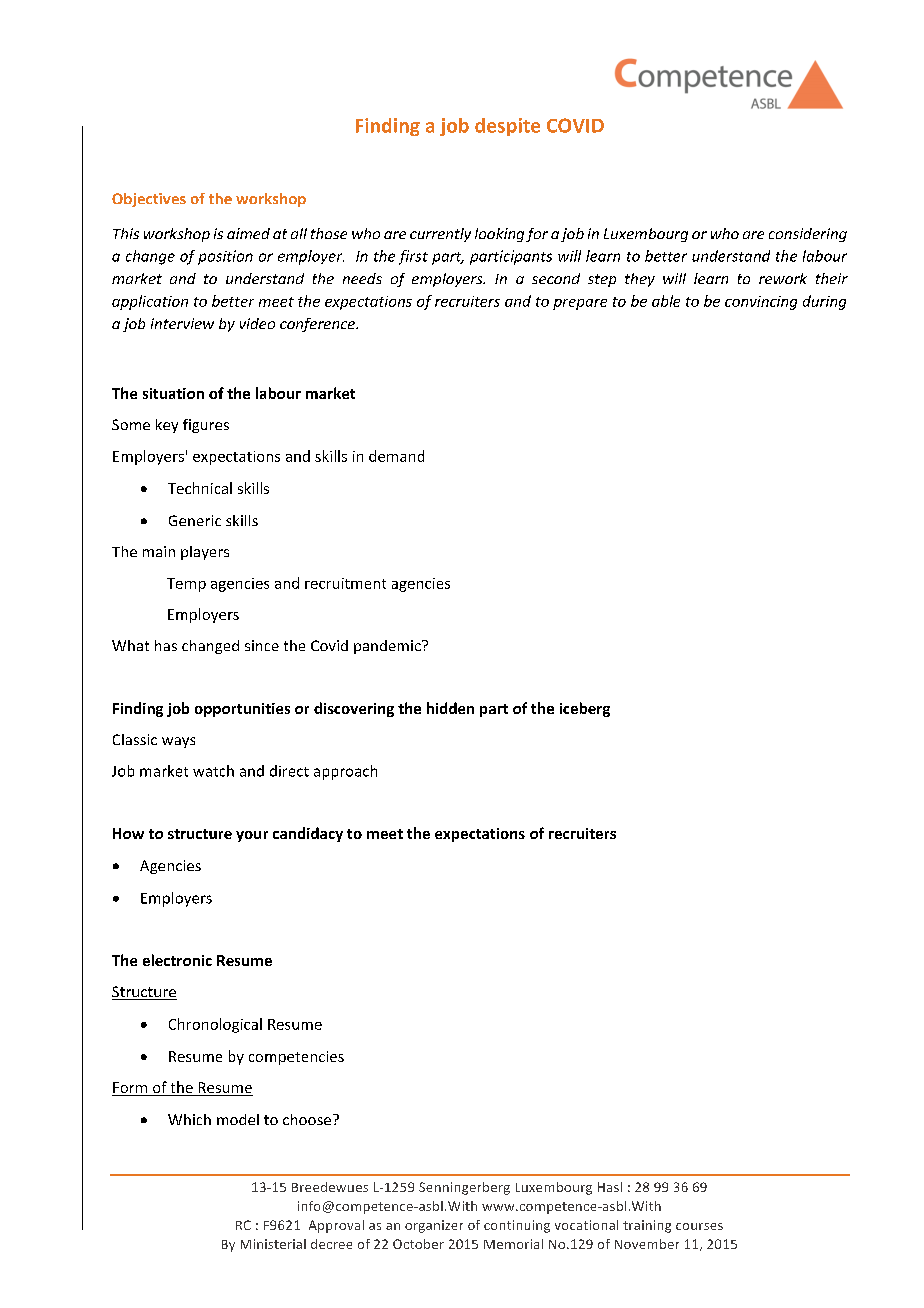  What do you see at coordinates (761, 303) in the screenshot?
I see `convincing` at bounding box center [761, 303].
